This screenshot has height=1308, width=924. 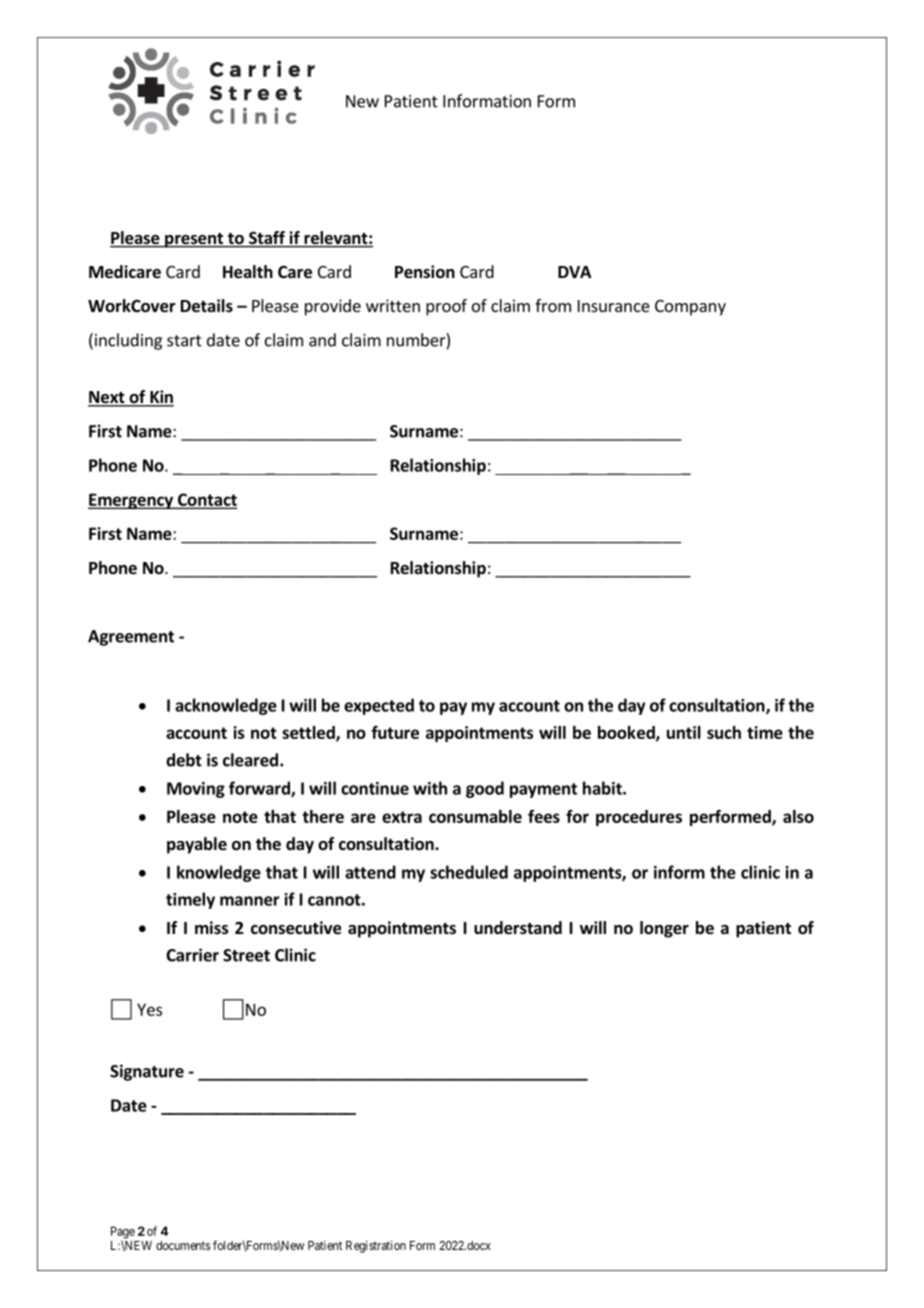 I want to click on Company, so click(x=690, y=308).
